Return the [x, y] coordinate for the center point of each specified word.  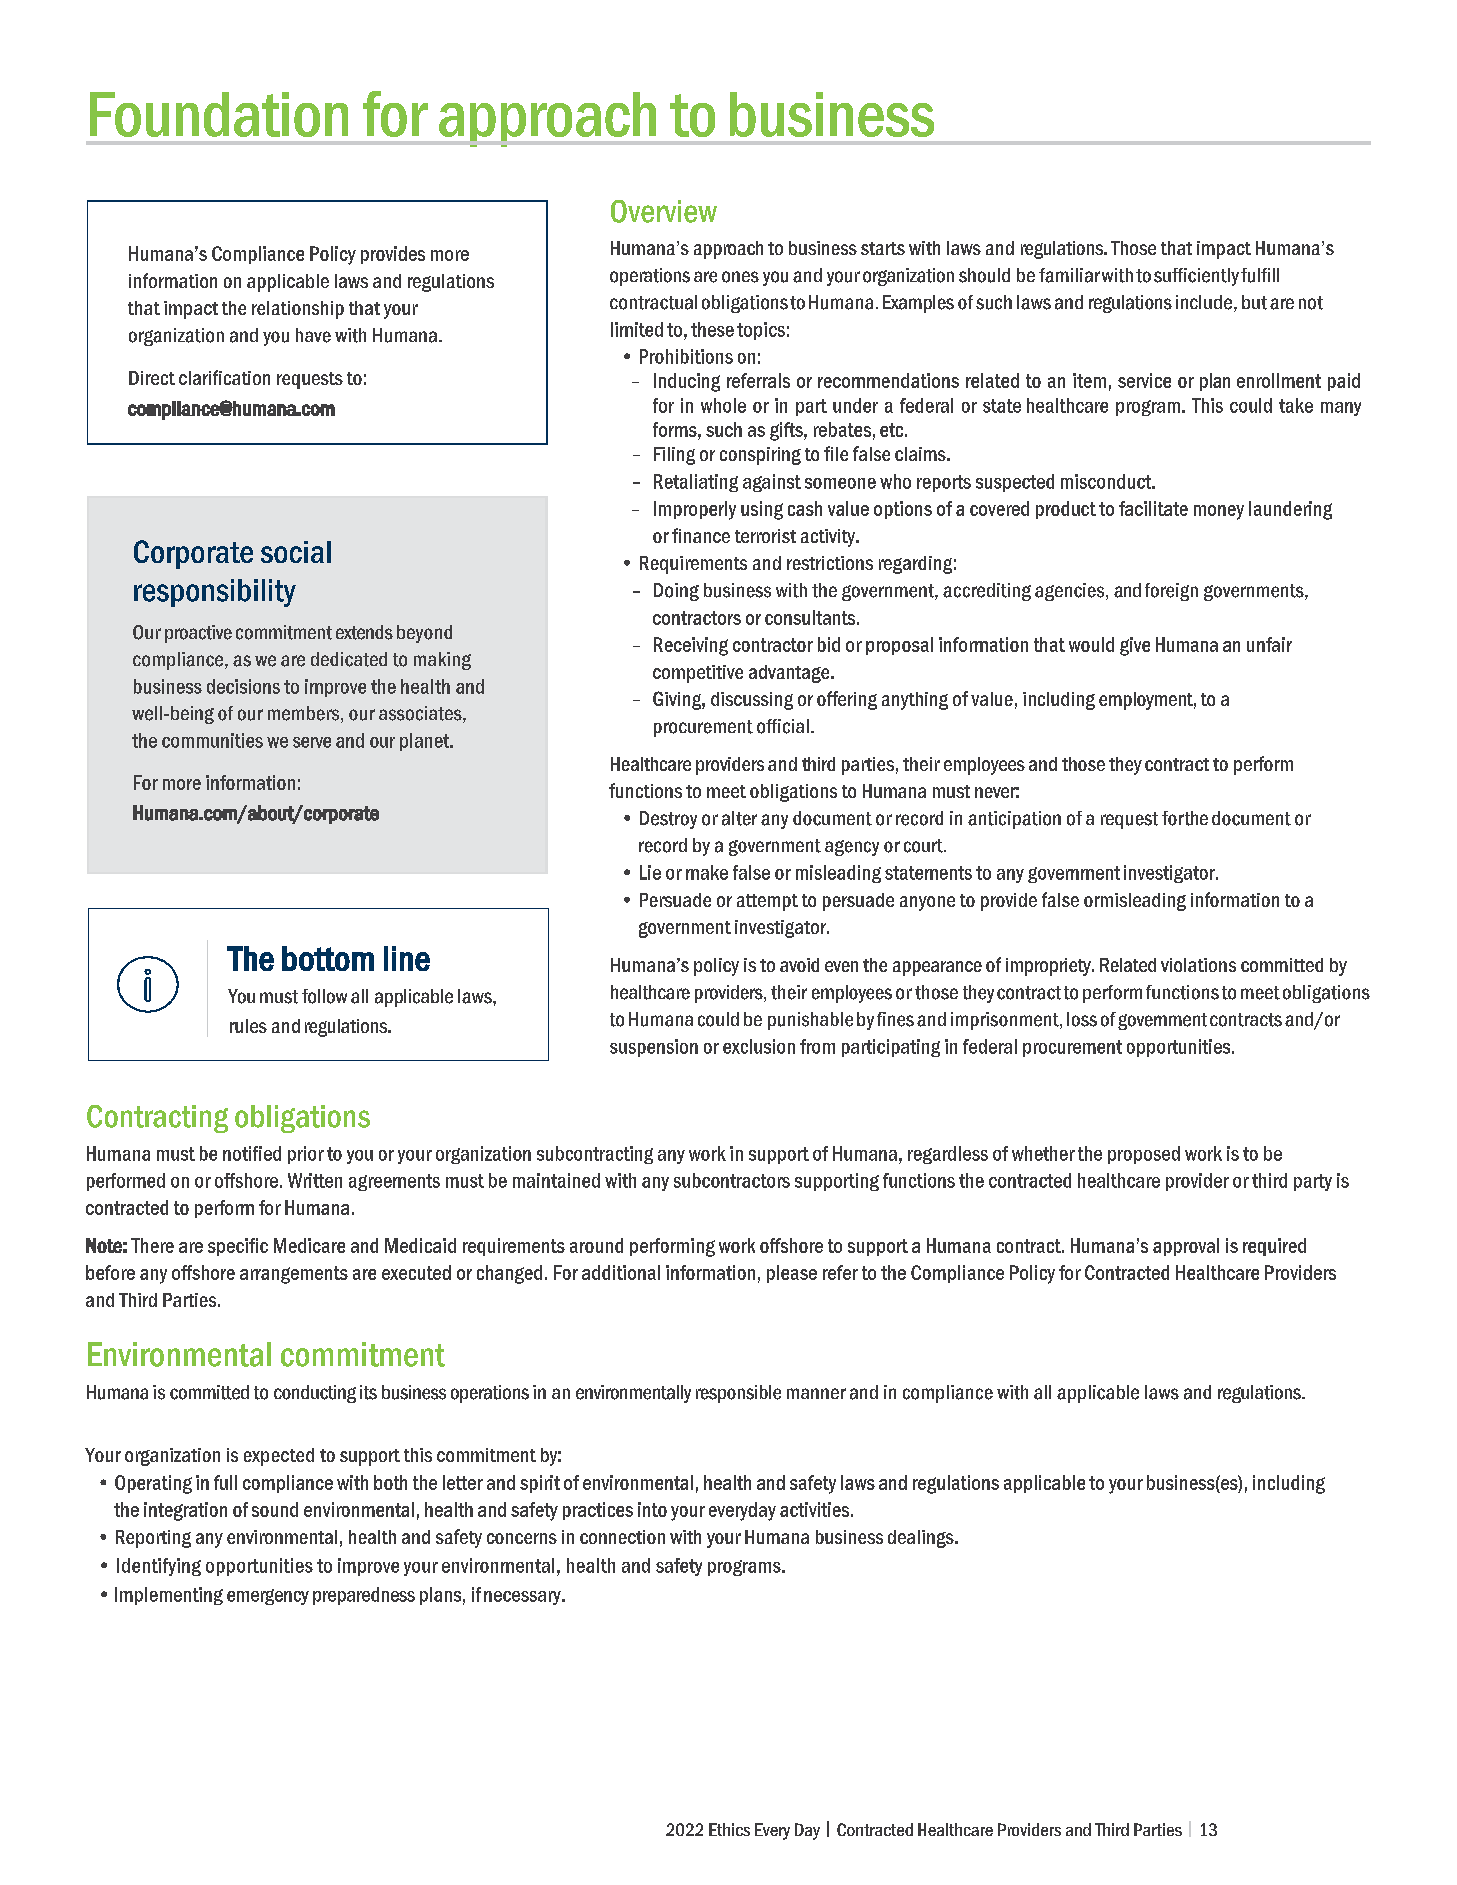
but [1254, 302]
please [792, 1274]
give [1135, 646]
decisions [243, 686]
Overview [664, 211]
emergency [268, 1597]
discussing [752, 701]
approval [1186, 1247]
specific [238, 1247]
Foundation [219, 114]
